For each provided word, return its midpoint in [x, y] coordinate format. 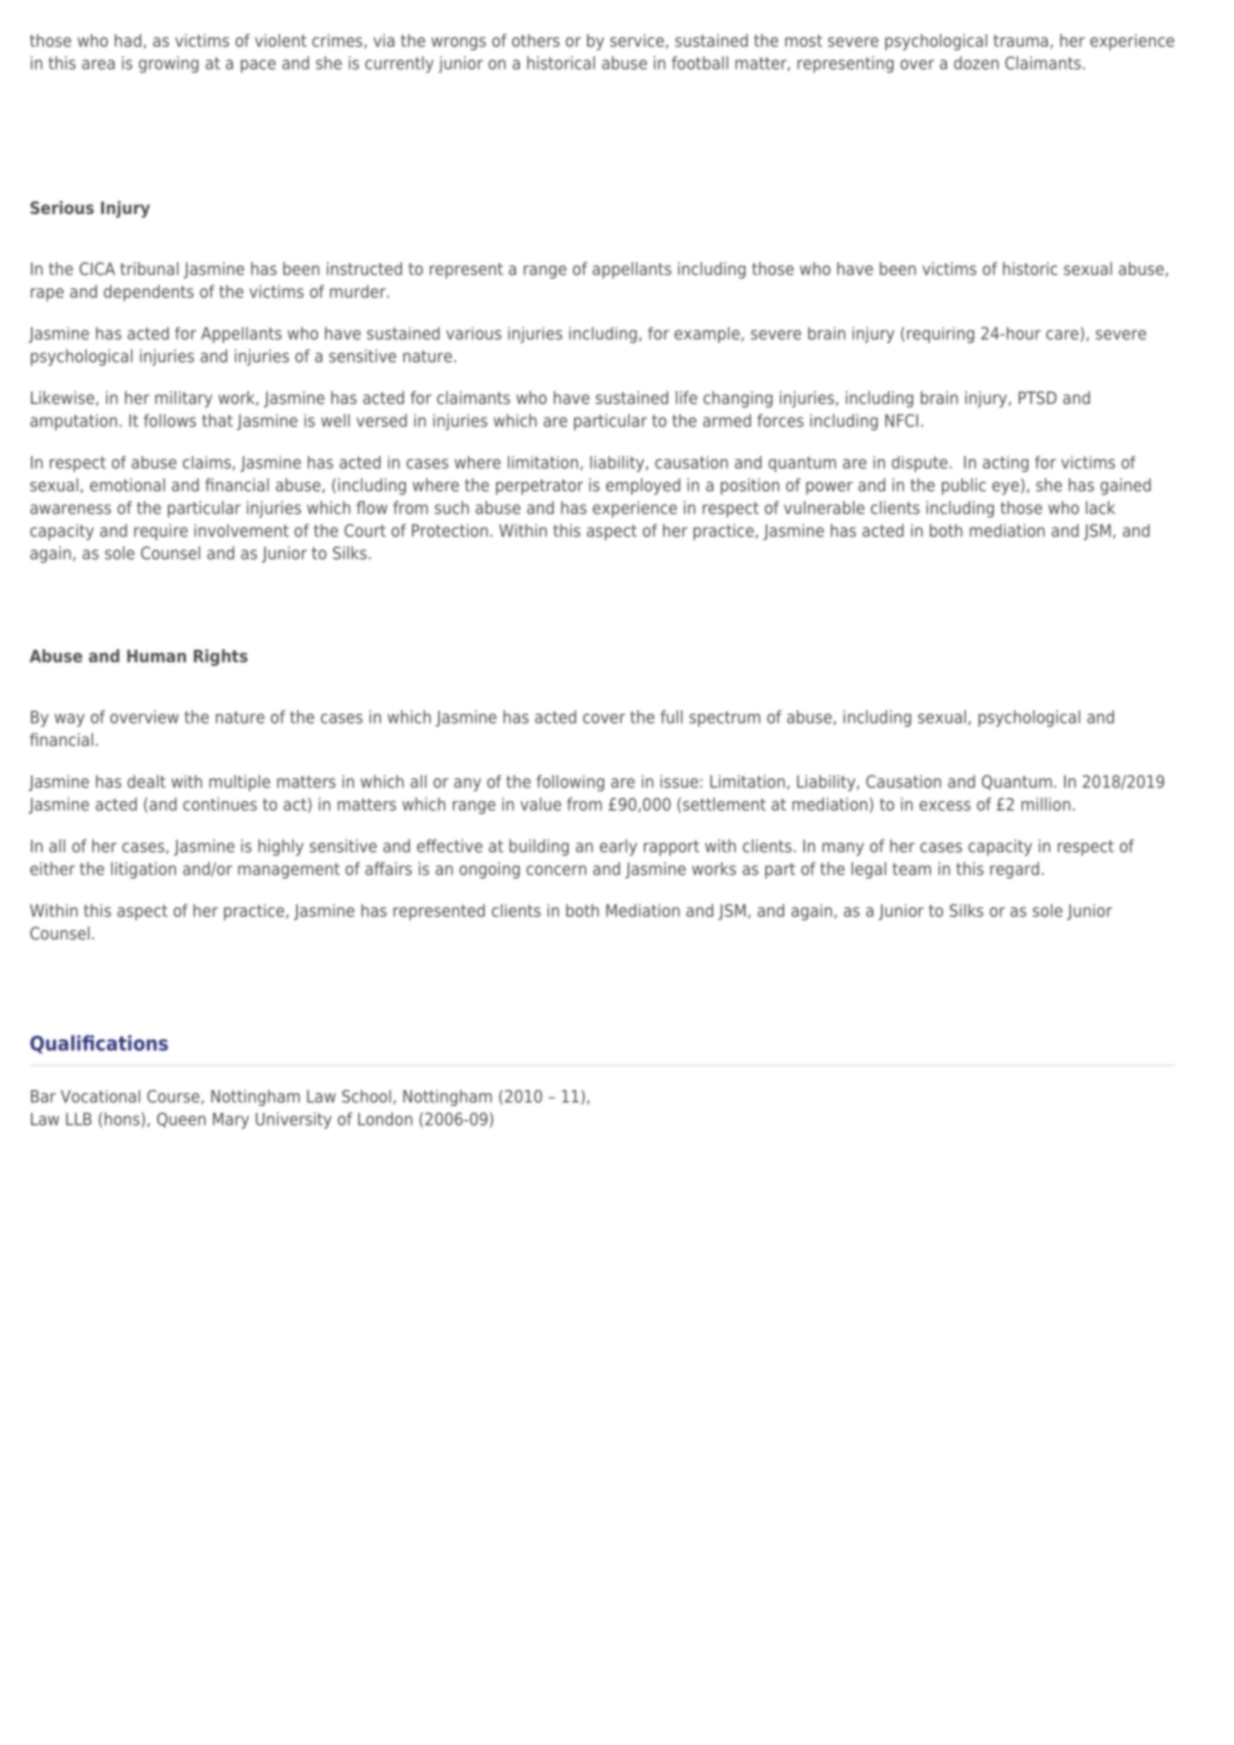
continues [220, 804]
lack [1100, 507]
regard [1014, 870]
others [536, 40]
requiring [940, 335]
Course [174, 1097]
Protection [450, 530]
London [385, 1119]
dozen [976, 63]
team [911, 869]
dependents [149, 293]
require [161, 532]
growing [169, 64]
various [473, 333]
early [618, 847]
